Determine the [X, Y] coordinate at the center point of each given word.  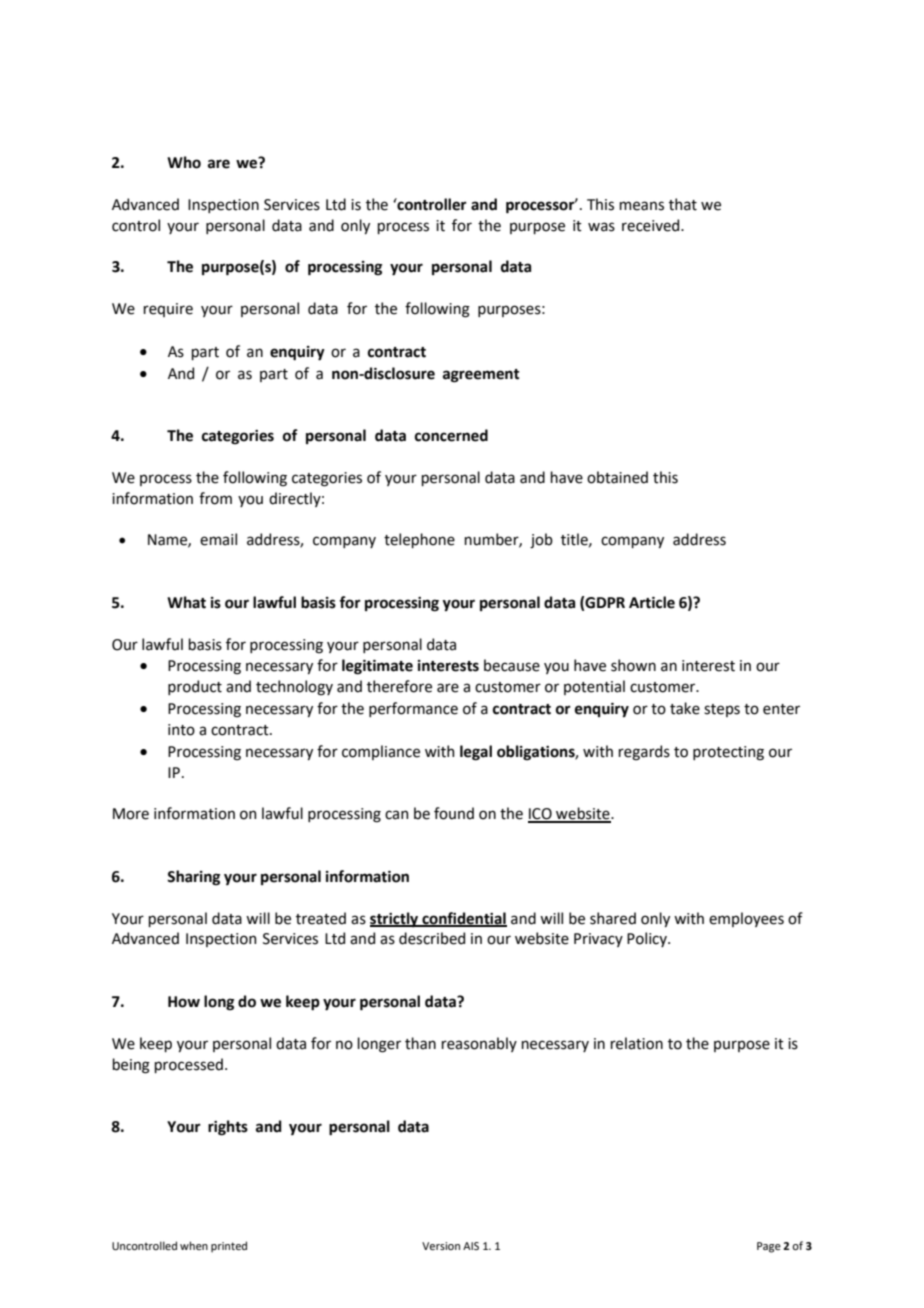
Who [184, 162]
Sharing [193, 878]
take [685, 708]
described [432, 938]
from [215, 498]
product [195, 687]
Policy [648, 939]
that [683, 204]
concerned [451, 435]
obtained [617, 477]
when [194, 1245]
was [601, 227]
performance [413, 709]
